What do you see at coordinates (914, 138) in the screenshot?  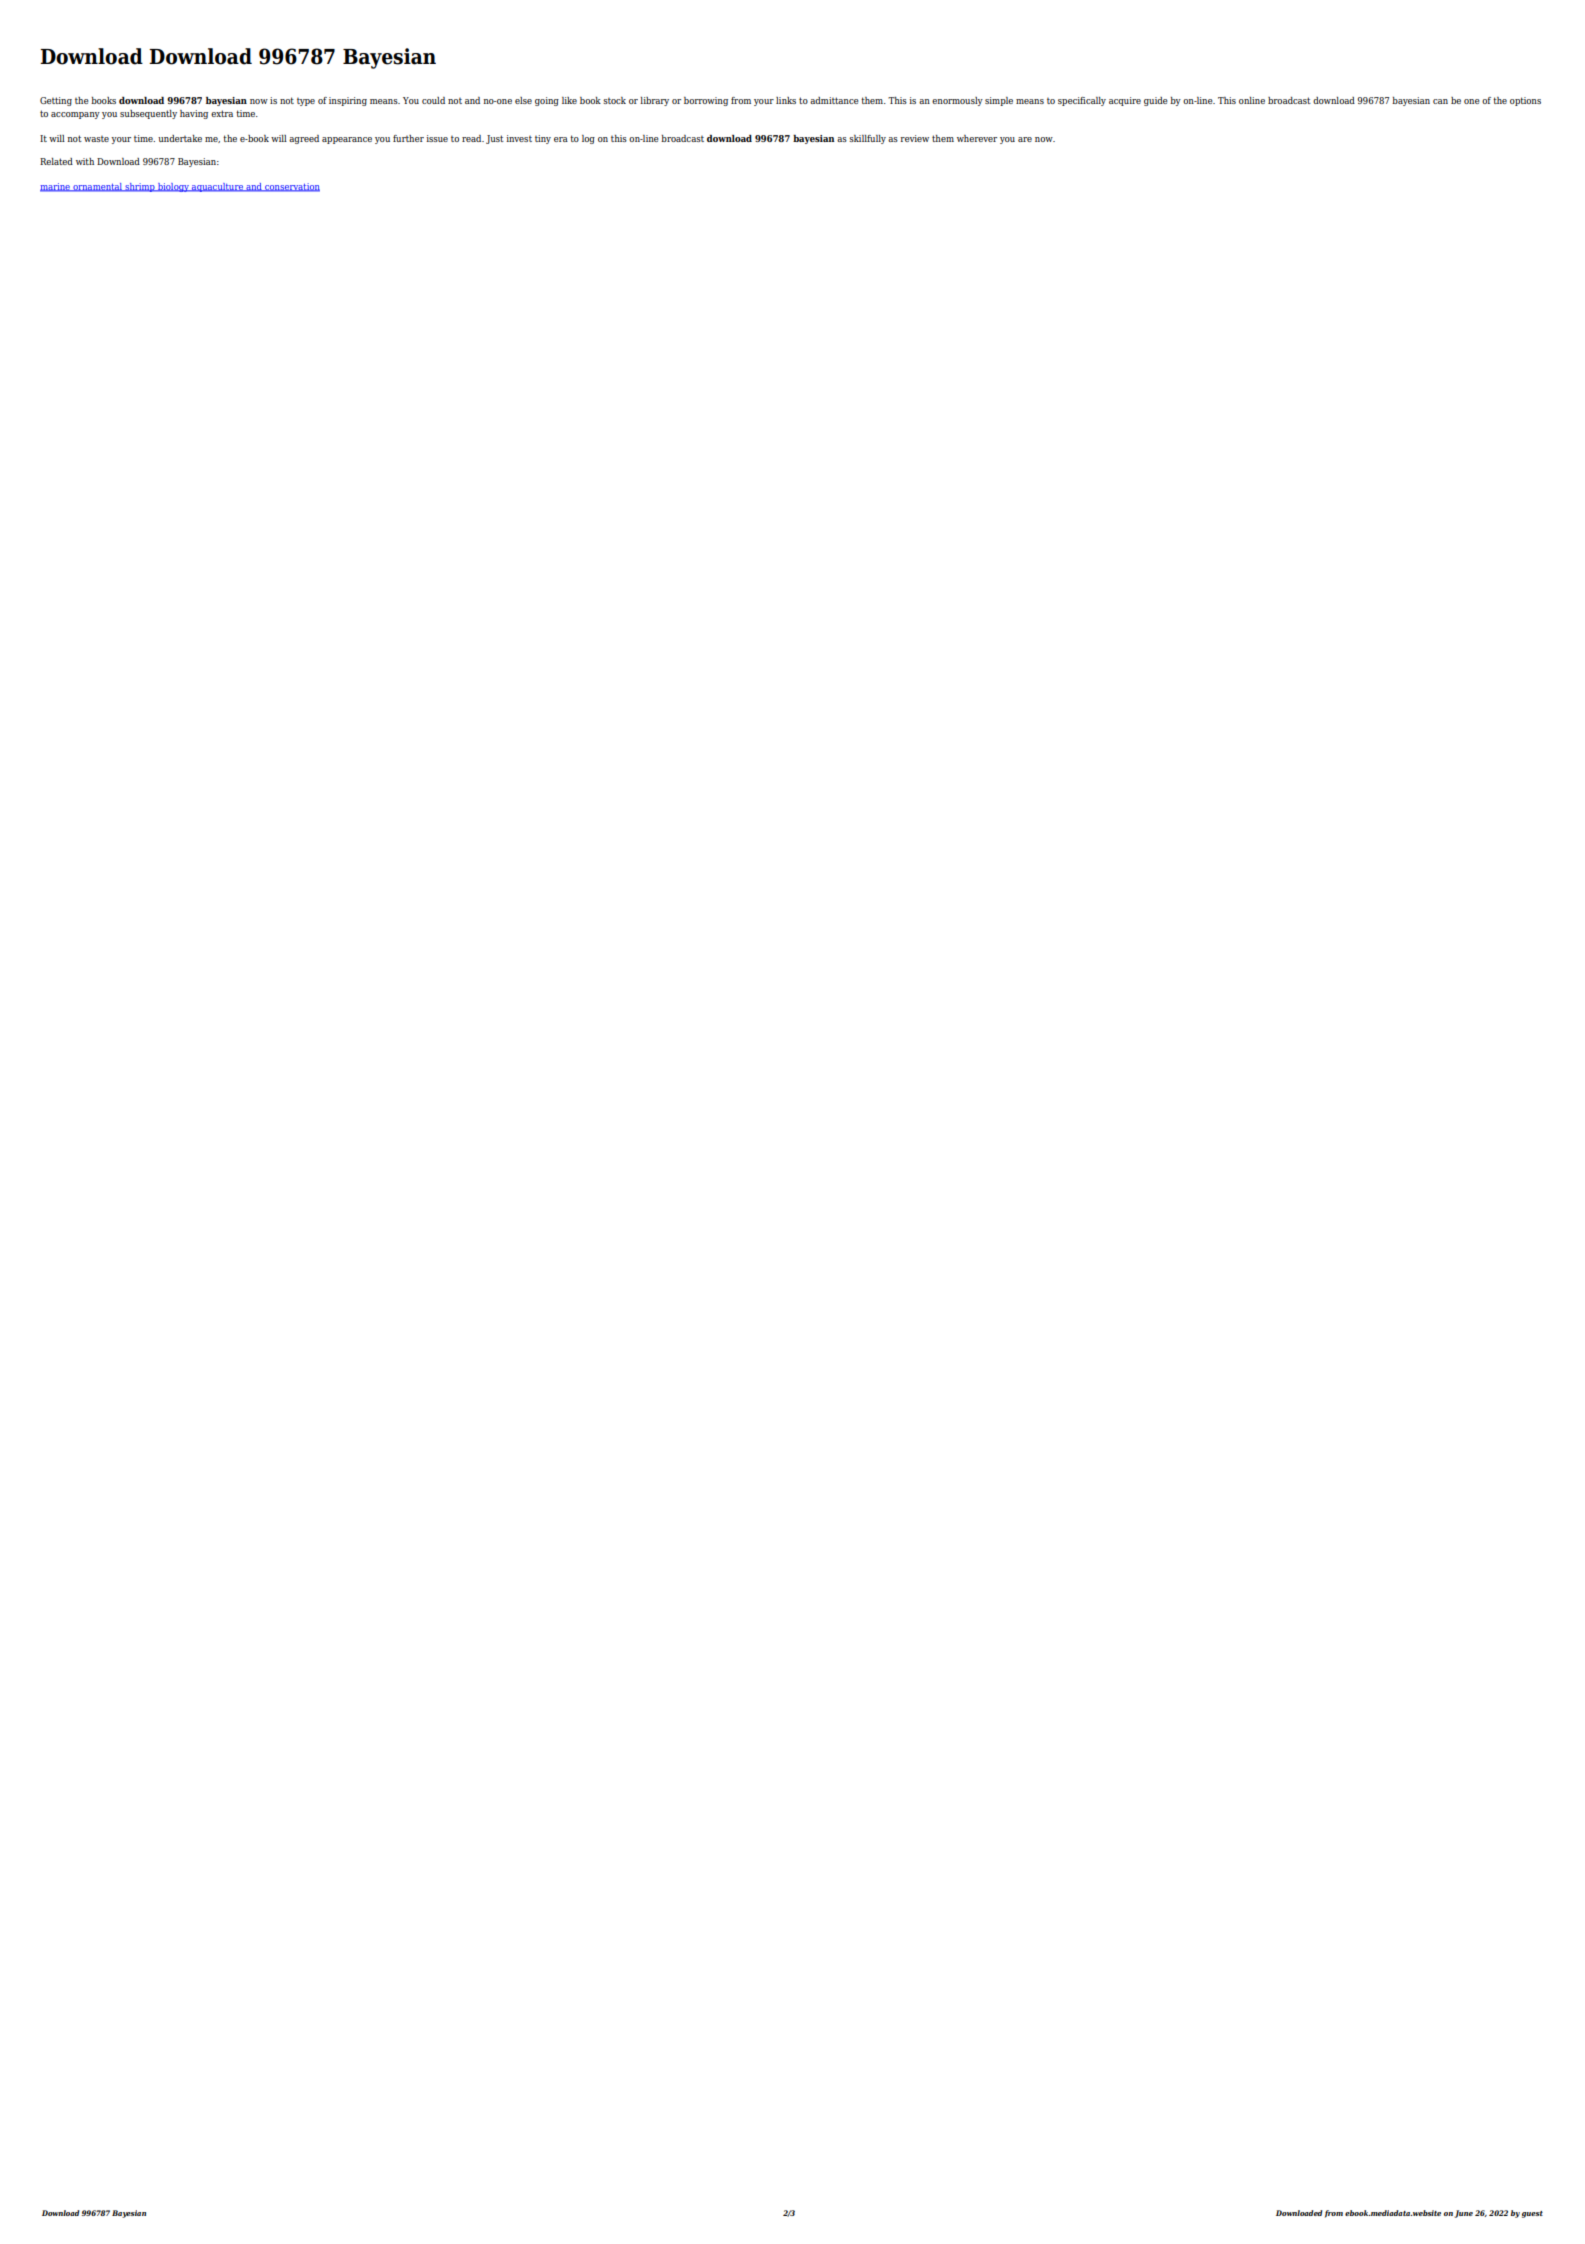 I see `review` at bounding box center [914, 138].
